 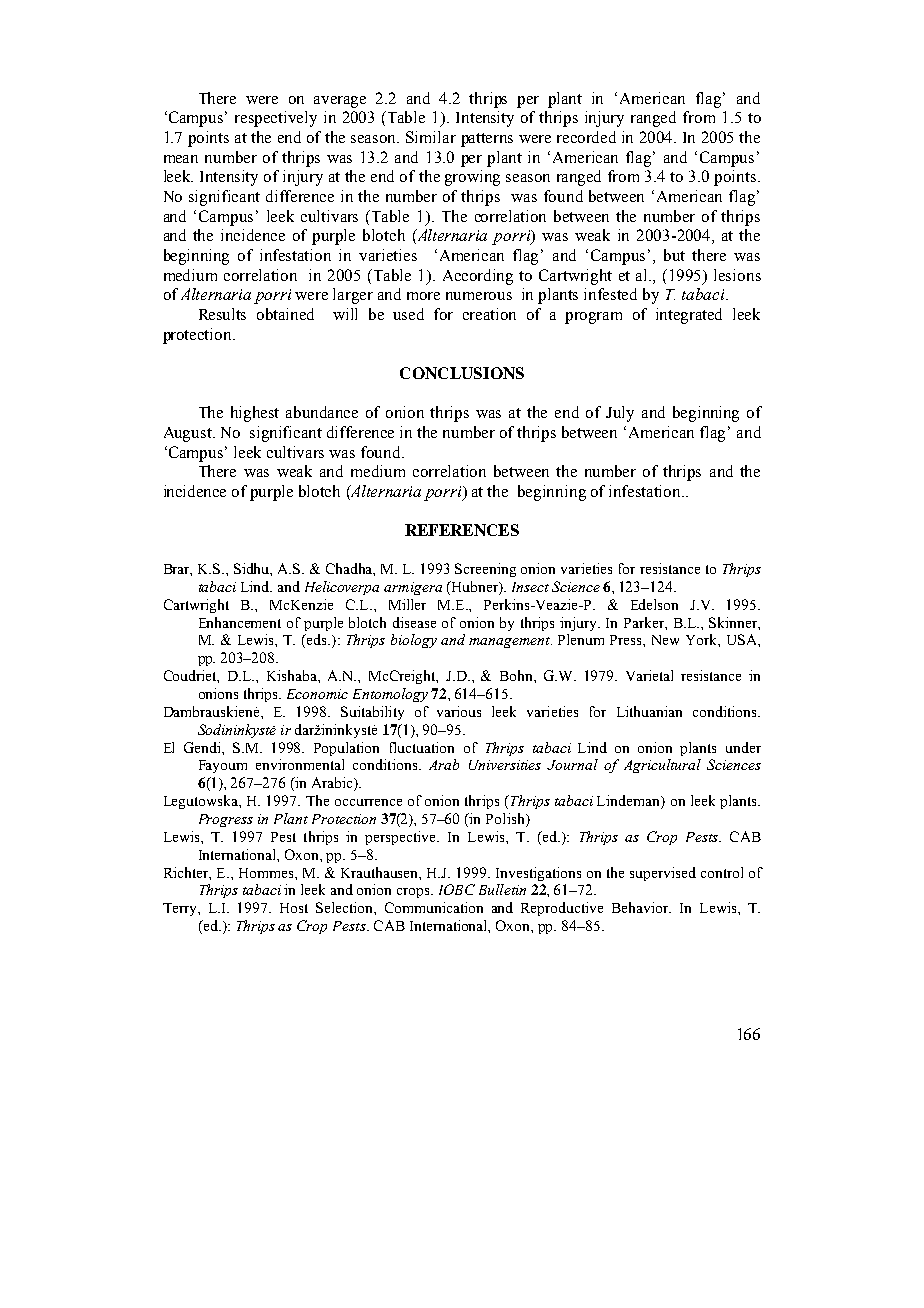 What do you see at coordinates (294, 908) in the image?
I see `Host` at bounding box center [294, 908].
